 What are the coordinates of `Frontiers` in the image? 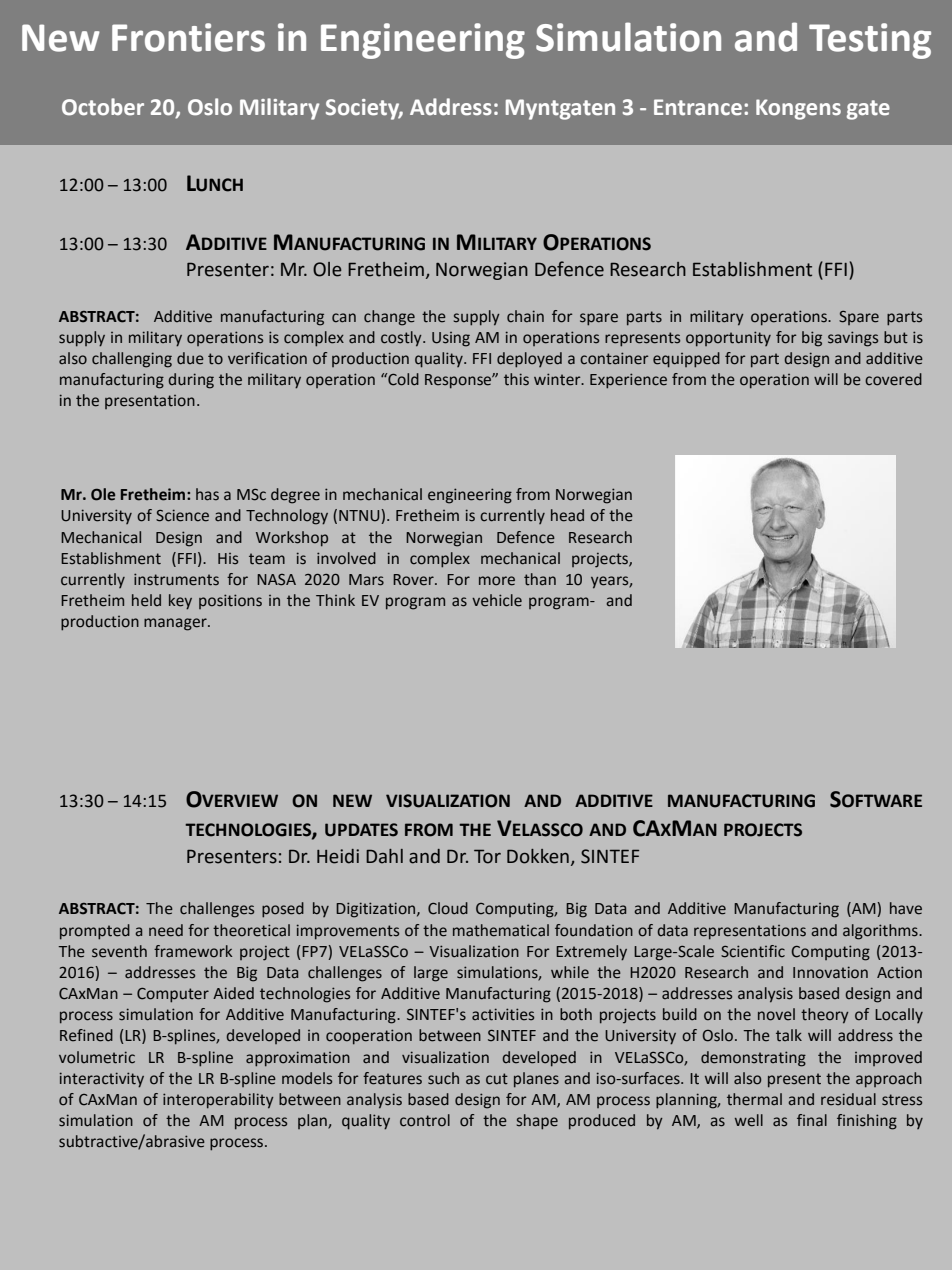 It's located at (188, 37).
